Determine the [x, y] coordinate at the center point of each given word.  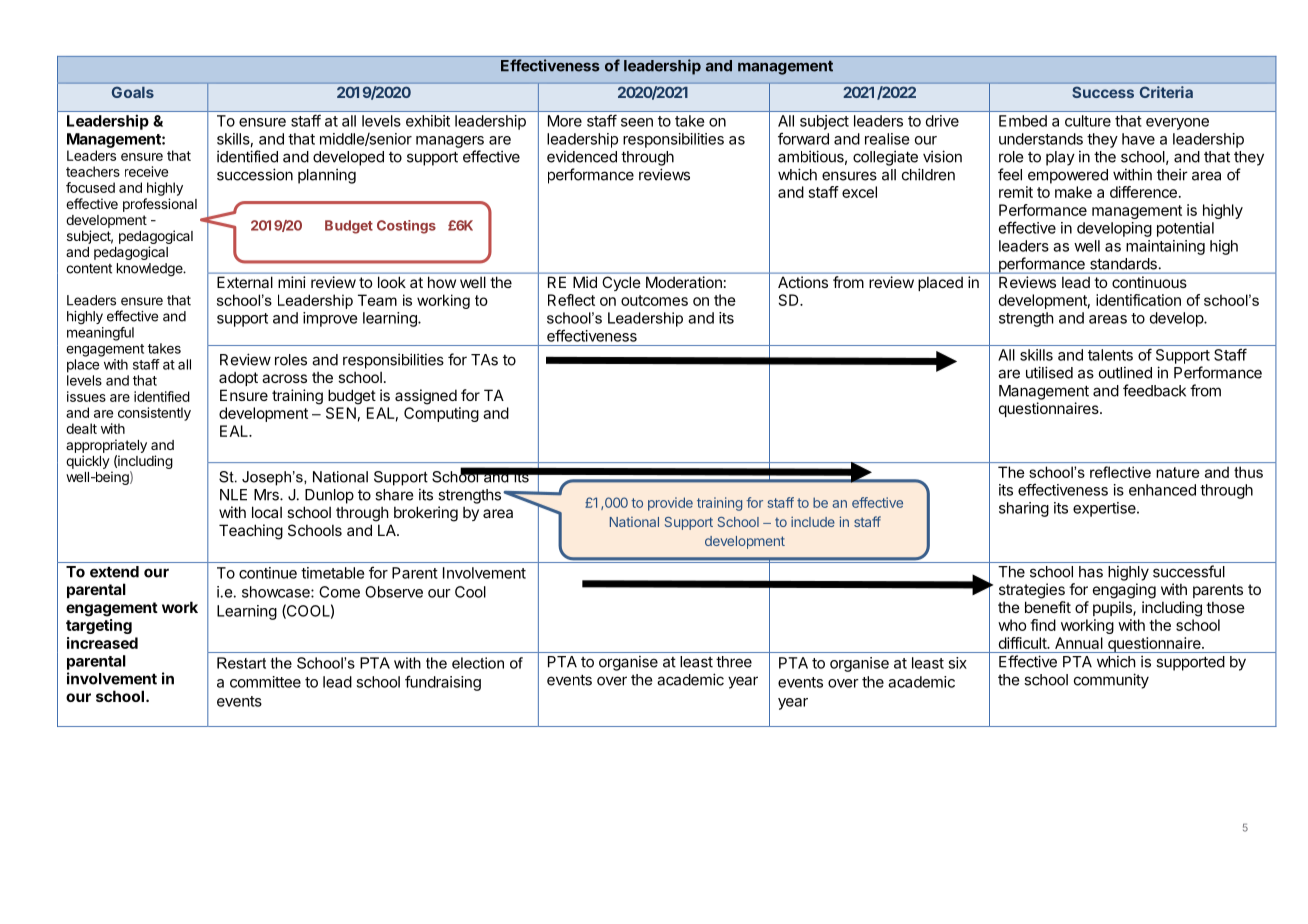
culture [1088, 121]
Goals [133, 92]
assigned [426, 397]
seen [637, 122]
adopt [238, 378]
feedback [1154, 390]
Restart [241, 663]
